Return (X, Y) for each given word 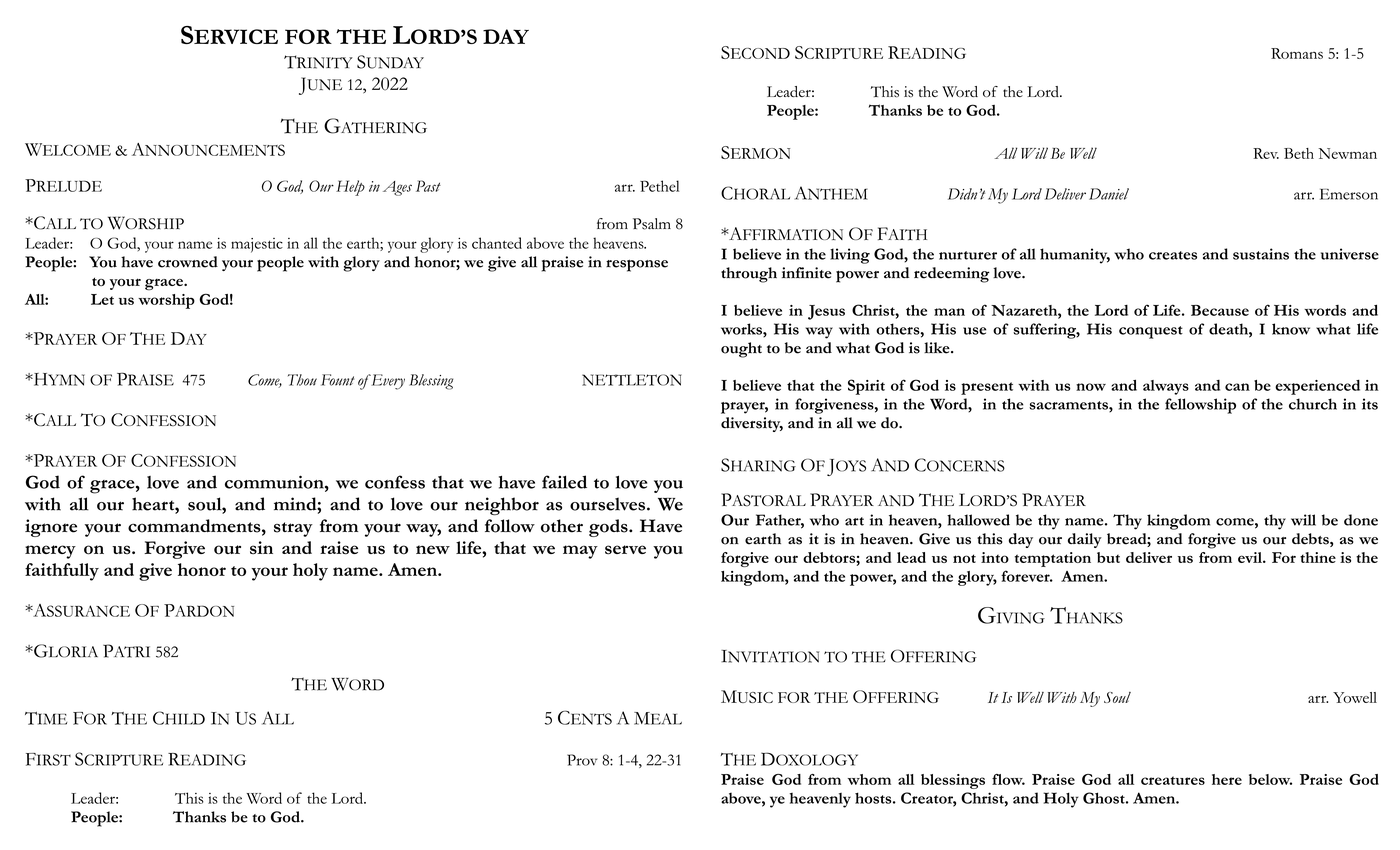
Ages (397, 188)
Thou (302, 380)
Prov (582, 760)
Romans (1297, 53)
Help (350, 188)
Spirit (866, 387)
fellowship (1200, 406)
